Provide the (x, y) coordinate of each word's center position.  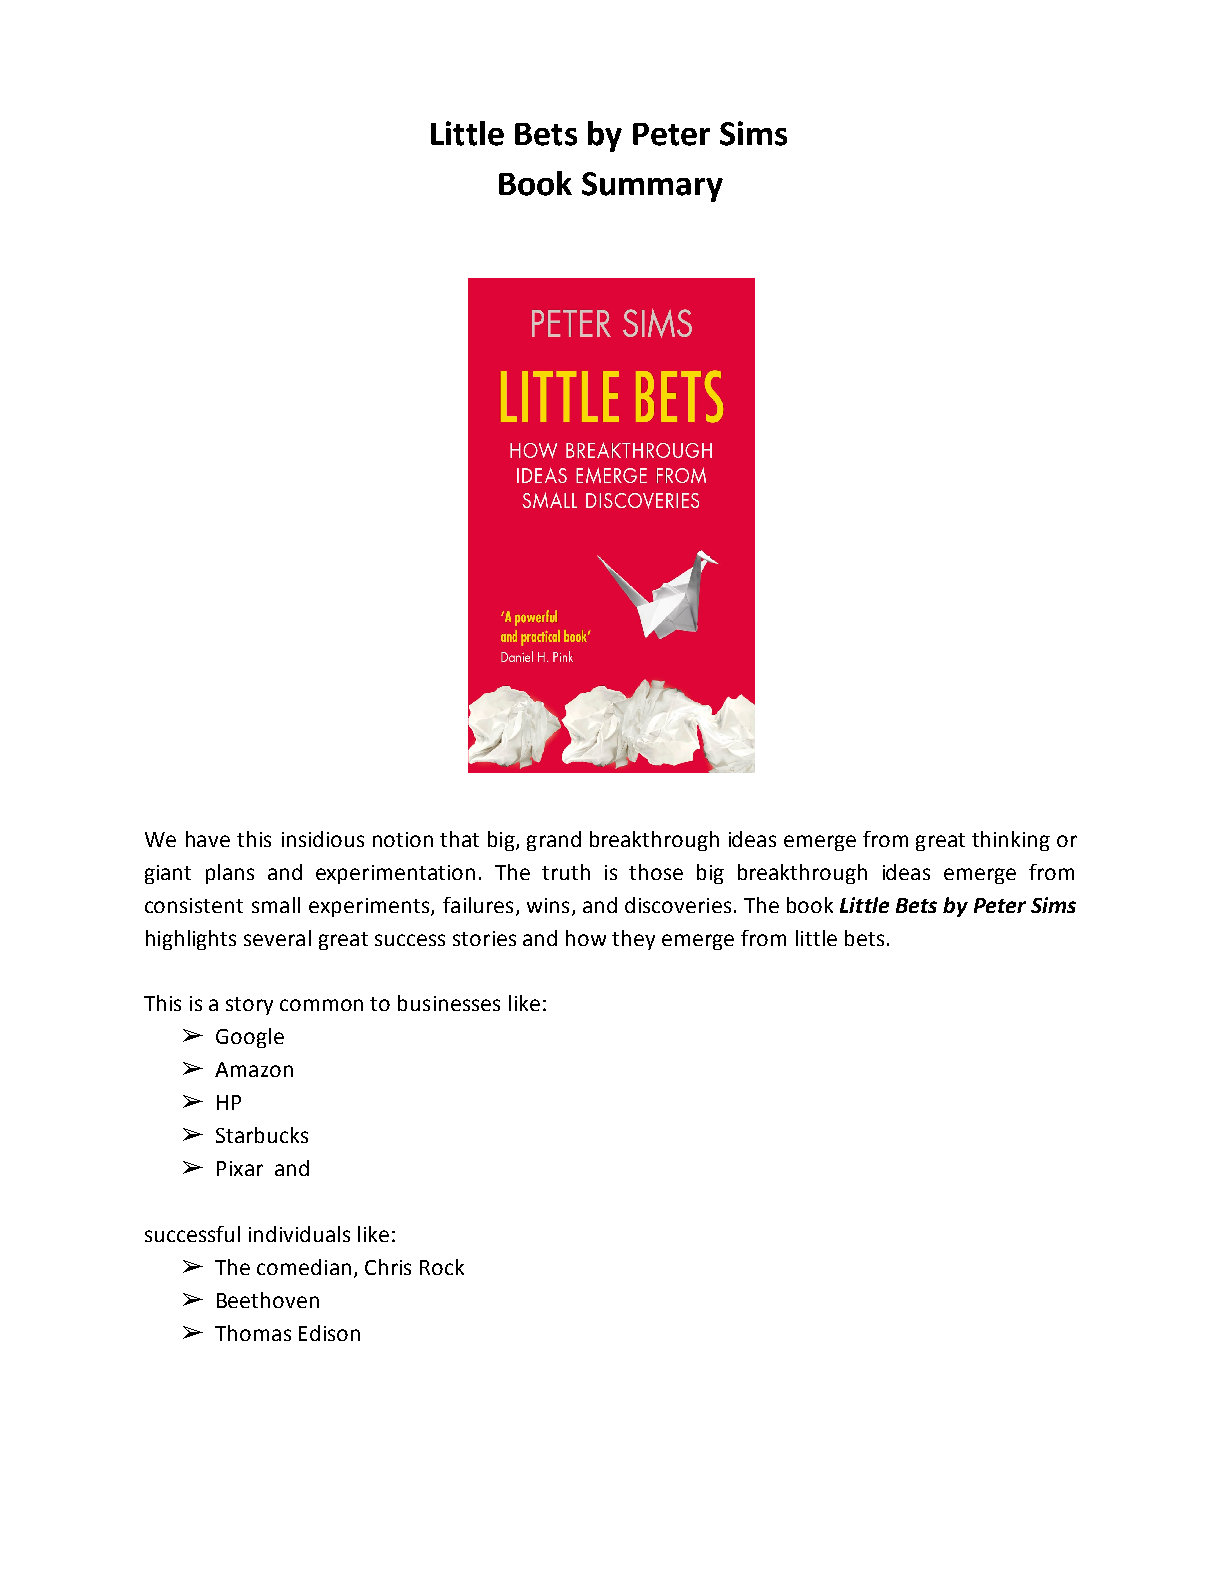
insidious (323, 839)
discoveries (678, 905)
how (586, 938)
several (277, 938)
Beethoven (268, 1300)
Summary (652, 187)
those (656, 872)
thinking (1011, 841)
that (459, 839)
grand (554, 841)
